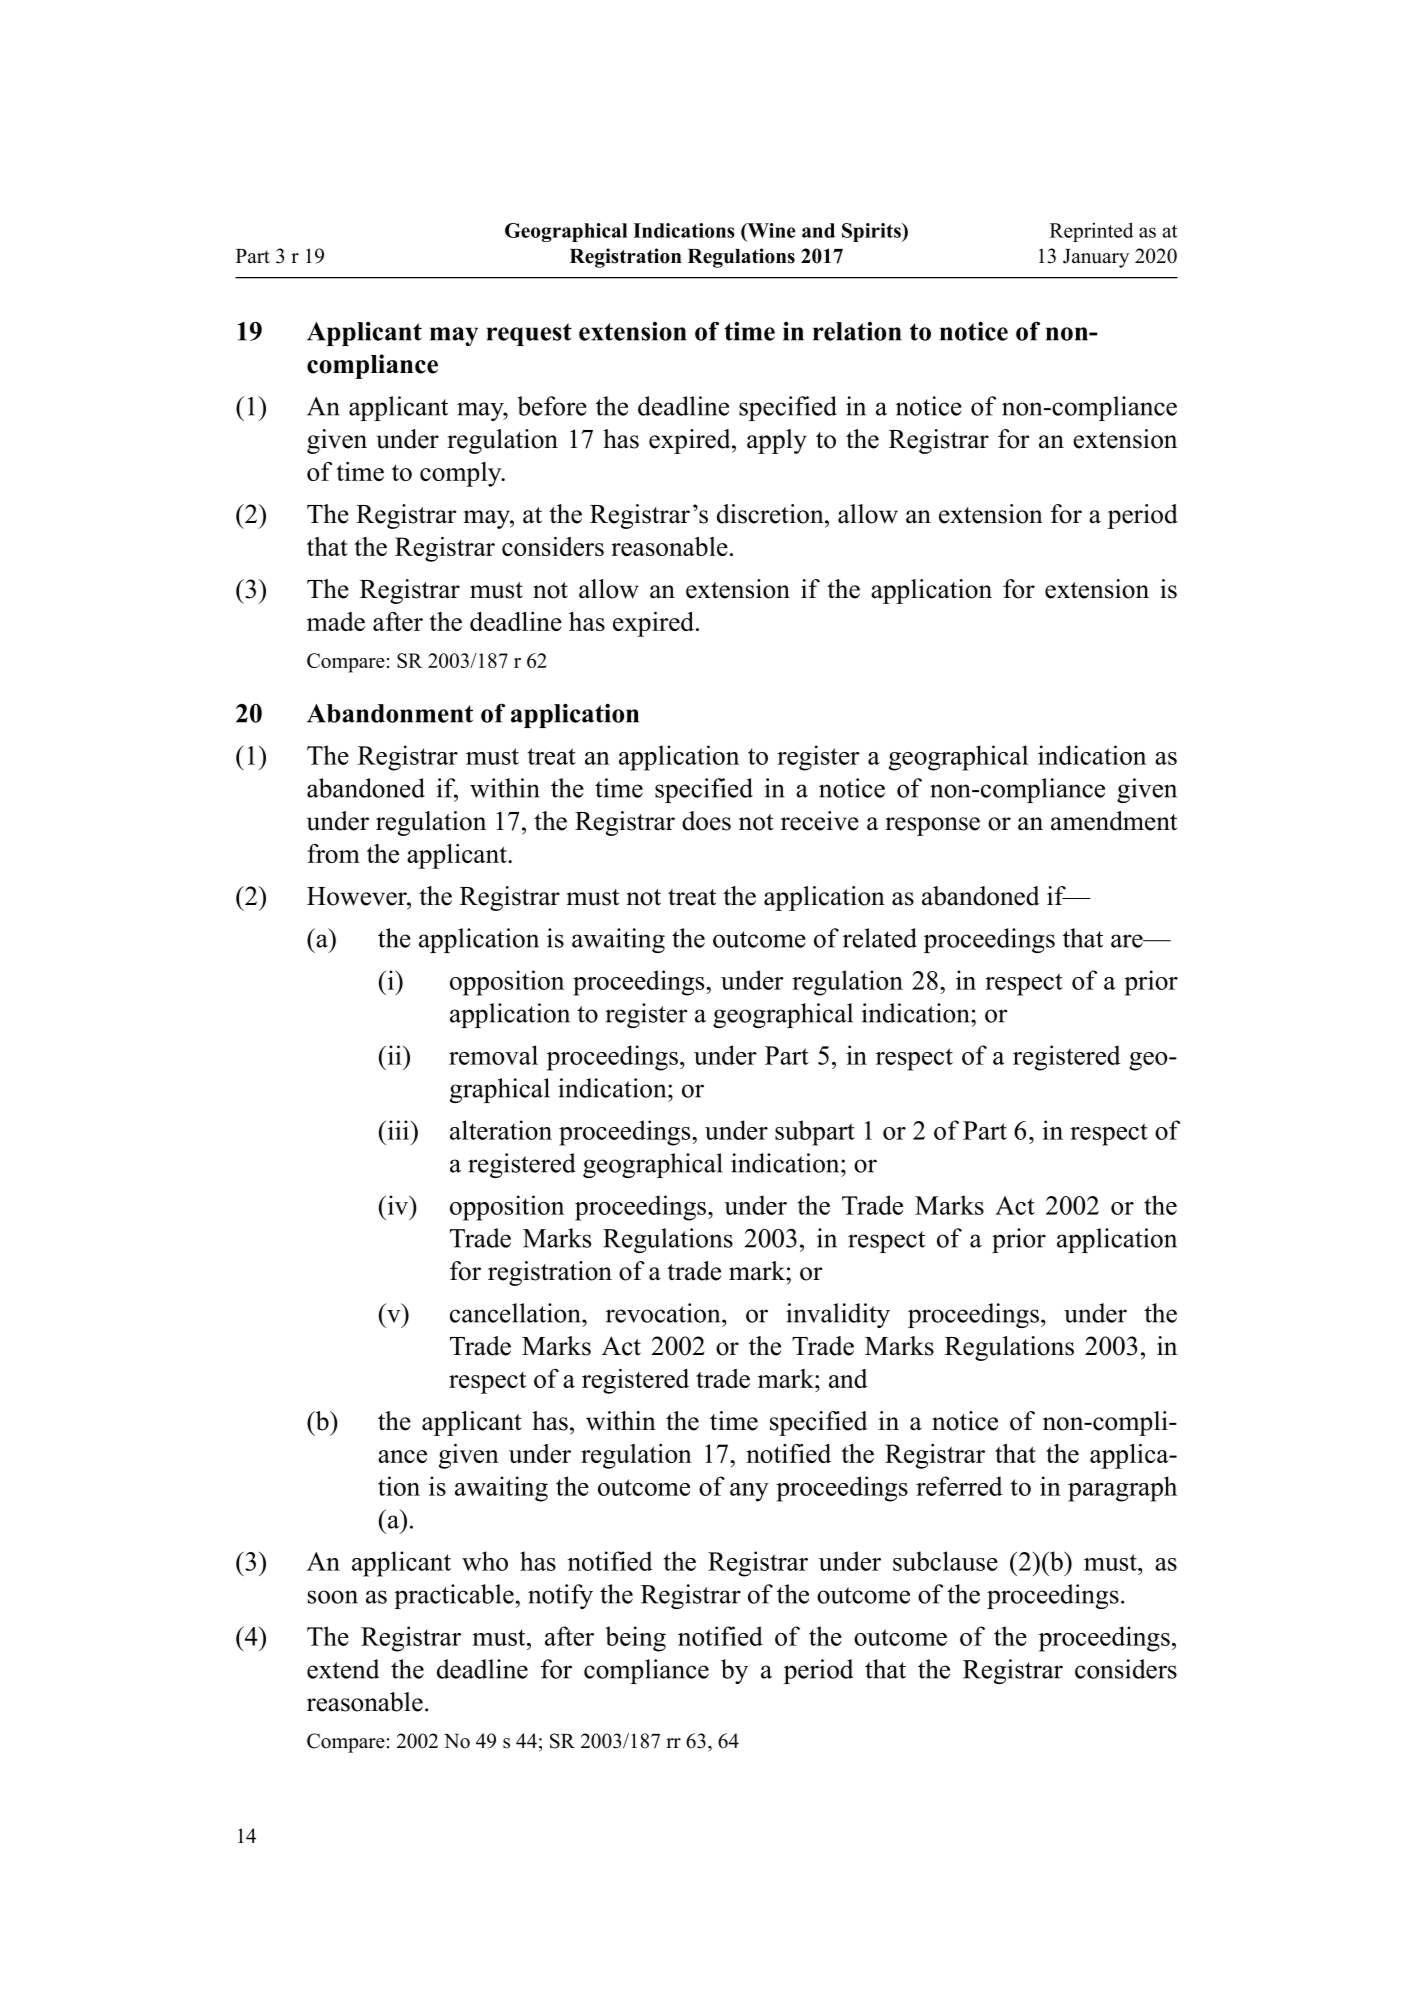  I want to click on practicable, so click(455, 1596).
